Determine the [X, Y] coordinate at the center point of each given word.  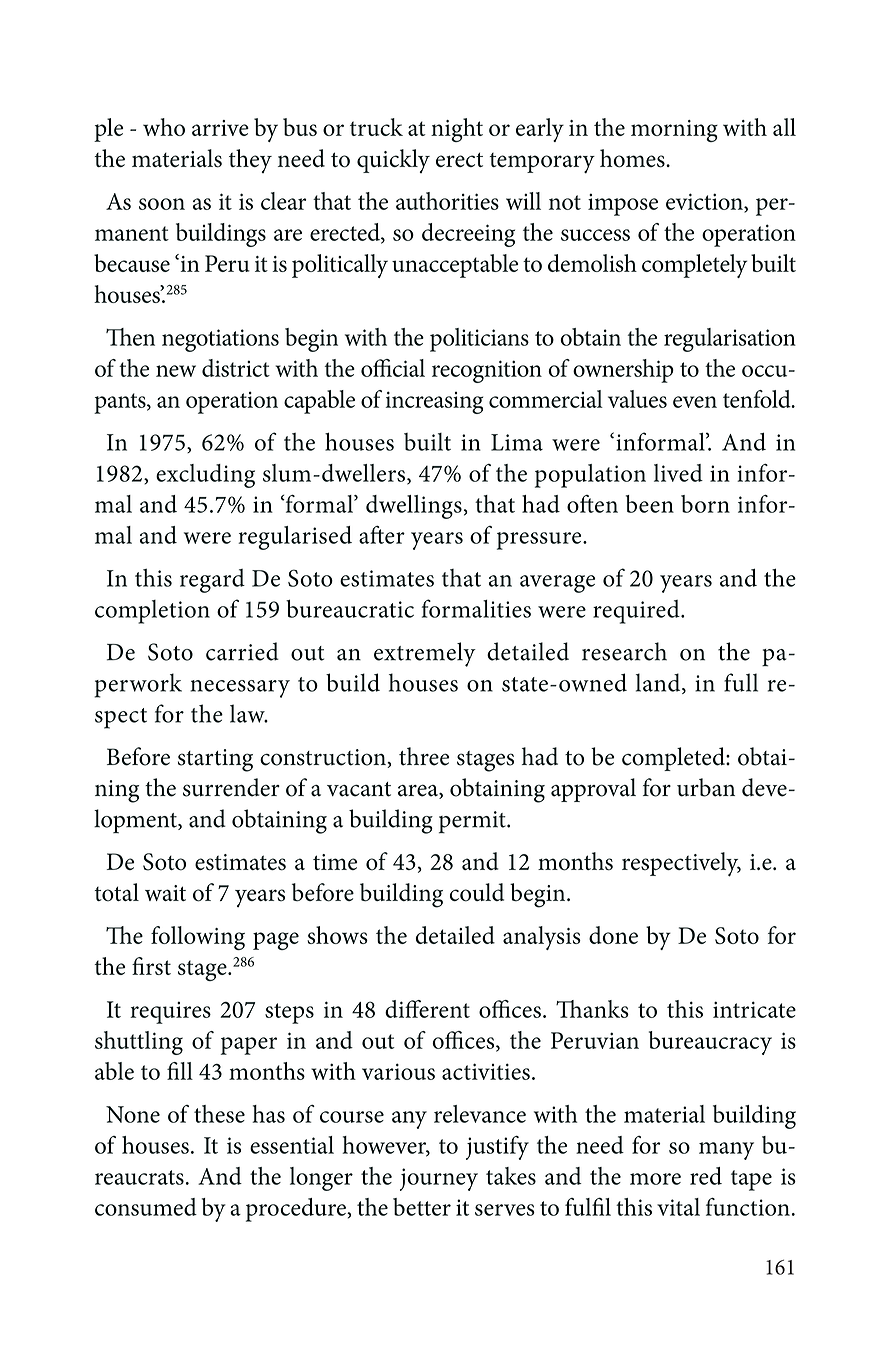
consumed [146, 1207]
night [457, 130]
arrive [220, 128]
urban [706, 787]
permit [473, 822]
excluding [205, 476]
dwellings [414, 507]
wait [165, 893]
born [705, 504]
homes [633, 158]
